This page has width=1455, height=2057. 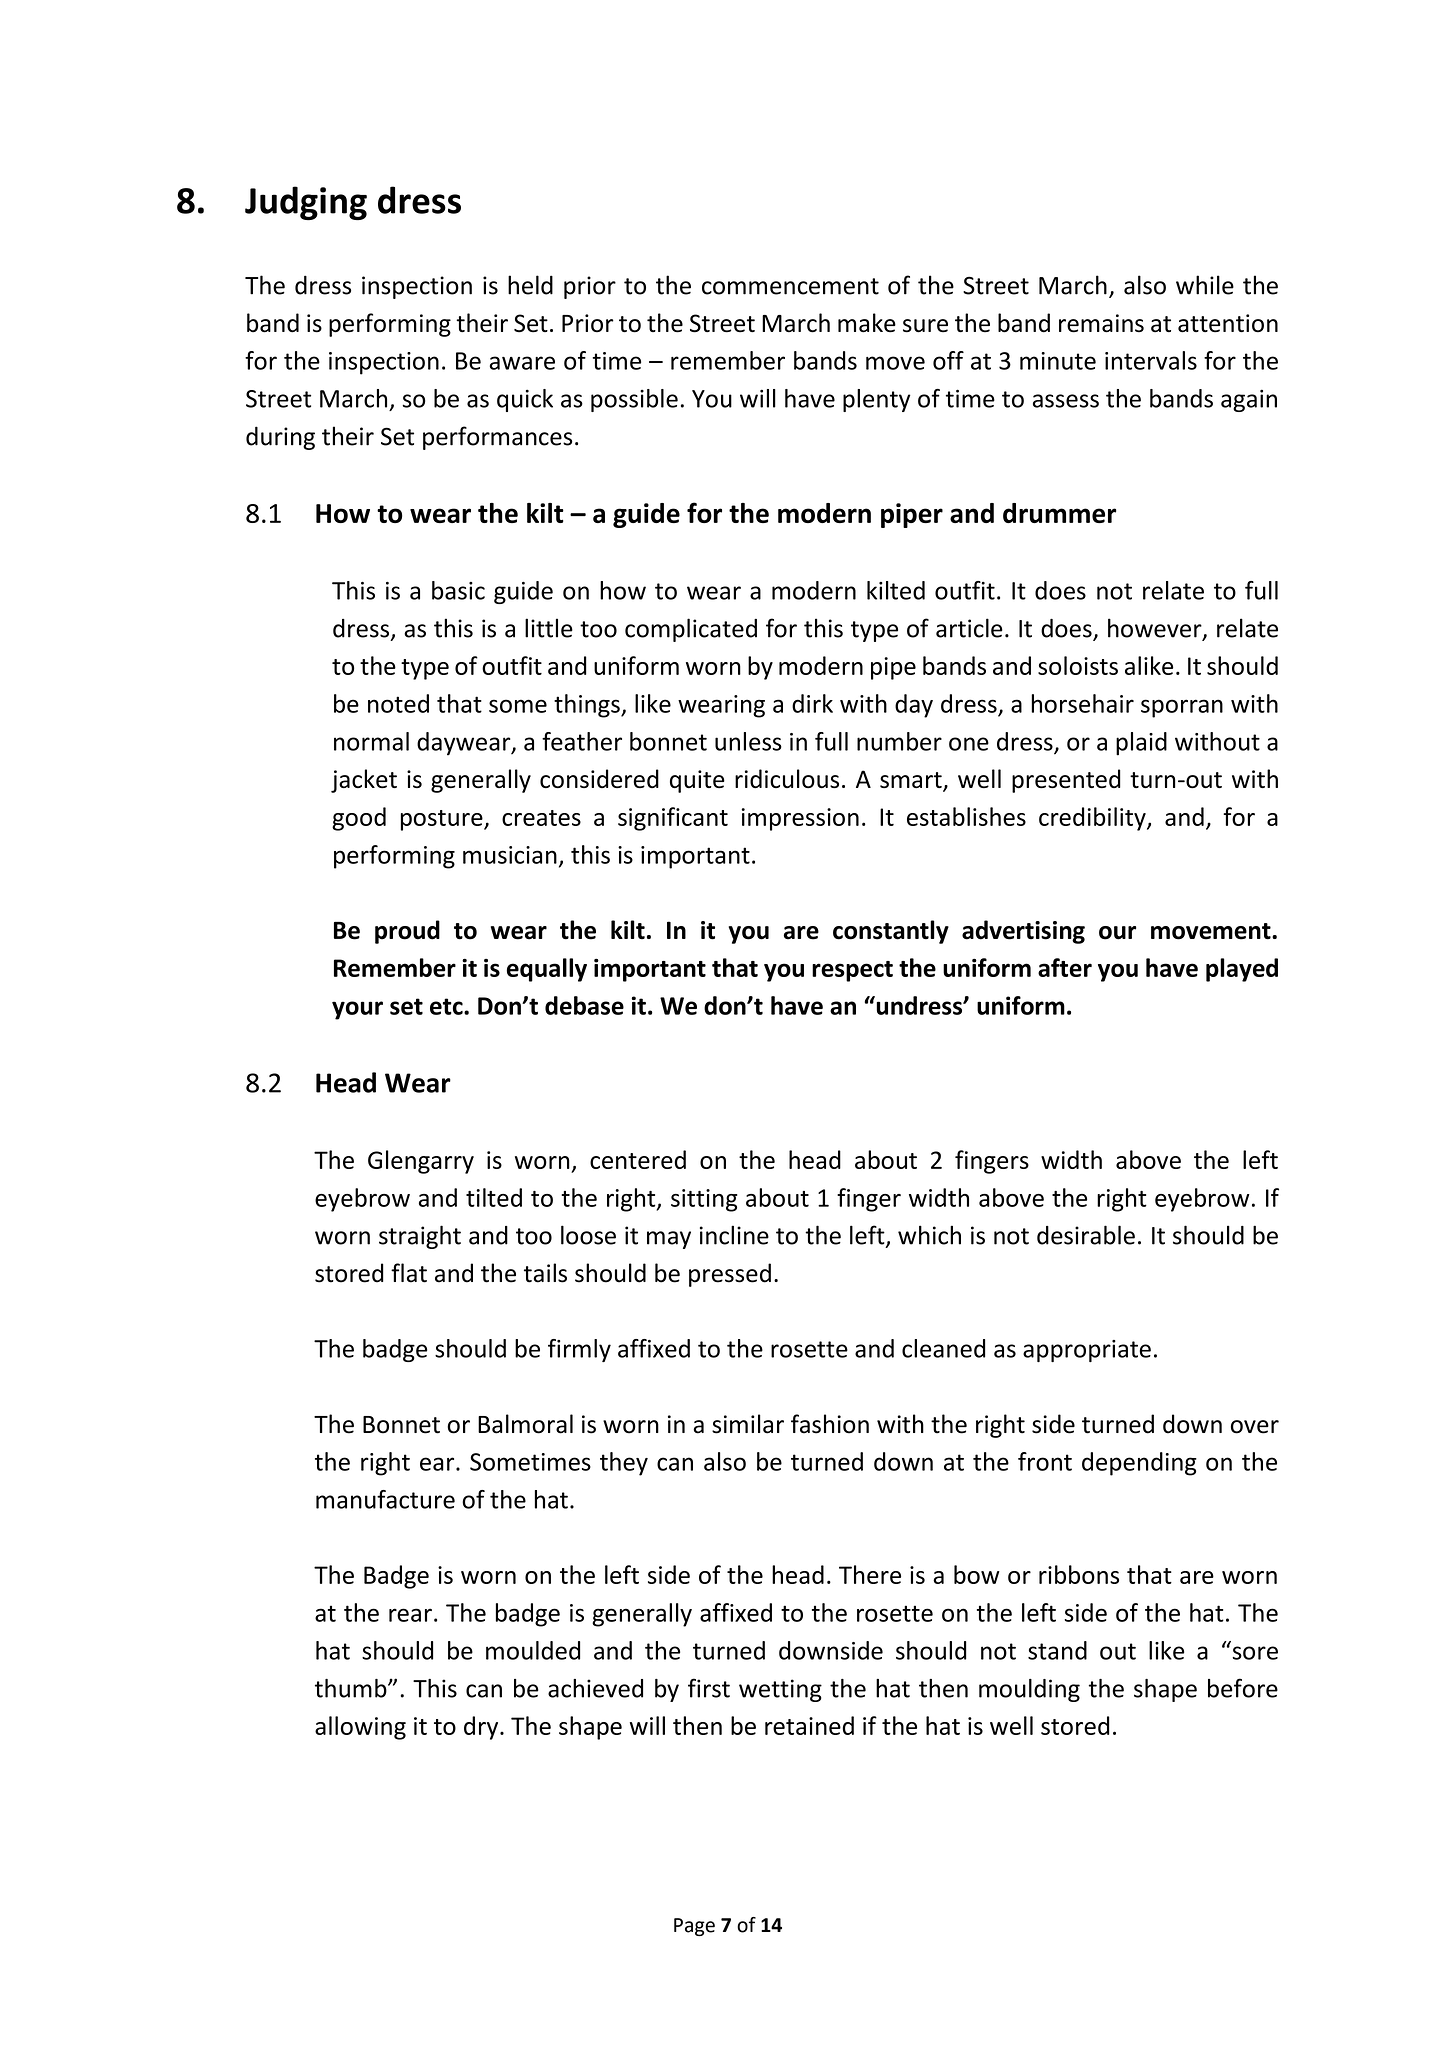 What do you see at coordinates (458, 590) in the page?
I see `basic` at bounding box center [458, 590].
